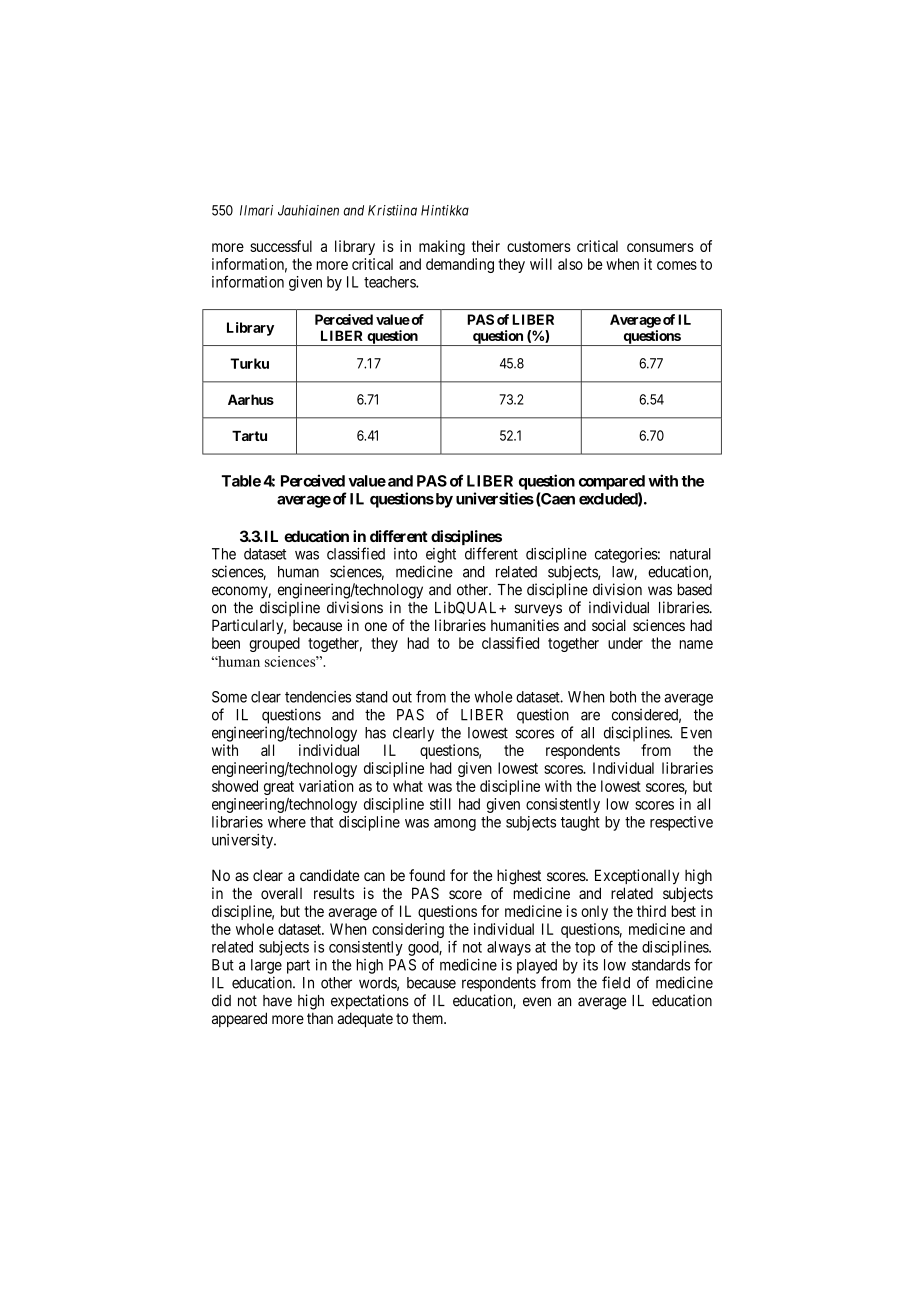 This screenshot has height=1308, width=924. Describe the element at coordinates (623, 697) in the screenshot. I see `both` at that location.
